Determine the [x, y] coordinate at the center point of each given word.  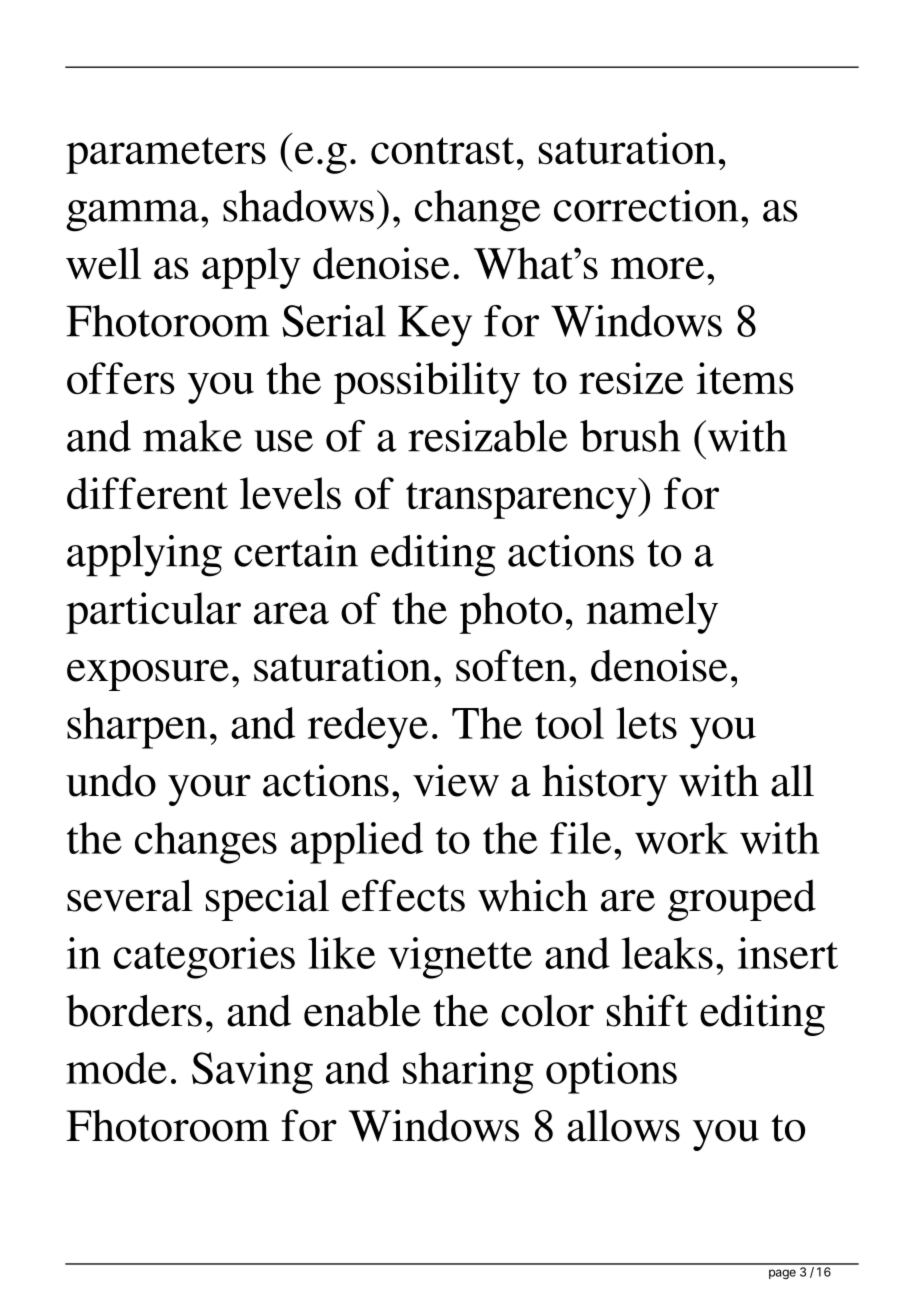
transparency [522, 500]
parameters [166, 155]
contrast [442, 150]
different [147, 493]
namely [652, 613]
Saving [252, 1073]
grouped [742, 900]
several [130, 895]
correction [646, 206]
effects [403, 895]
